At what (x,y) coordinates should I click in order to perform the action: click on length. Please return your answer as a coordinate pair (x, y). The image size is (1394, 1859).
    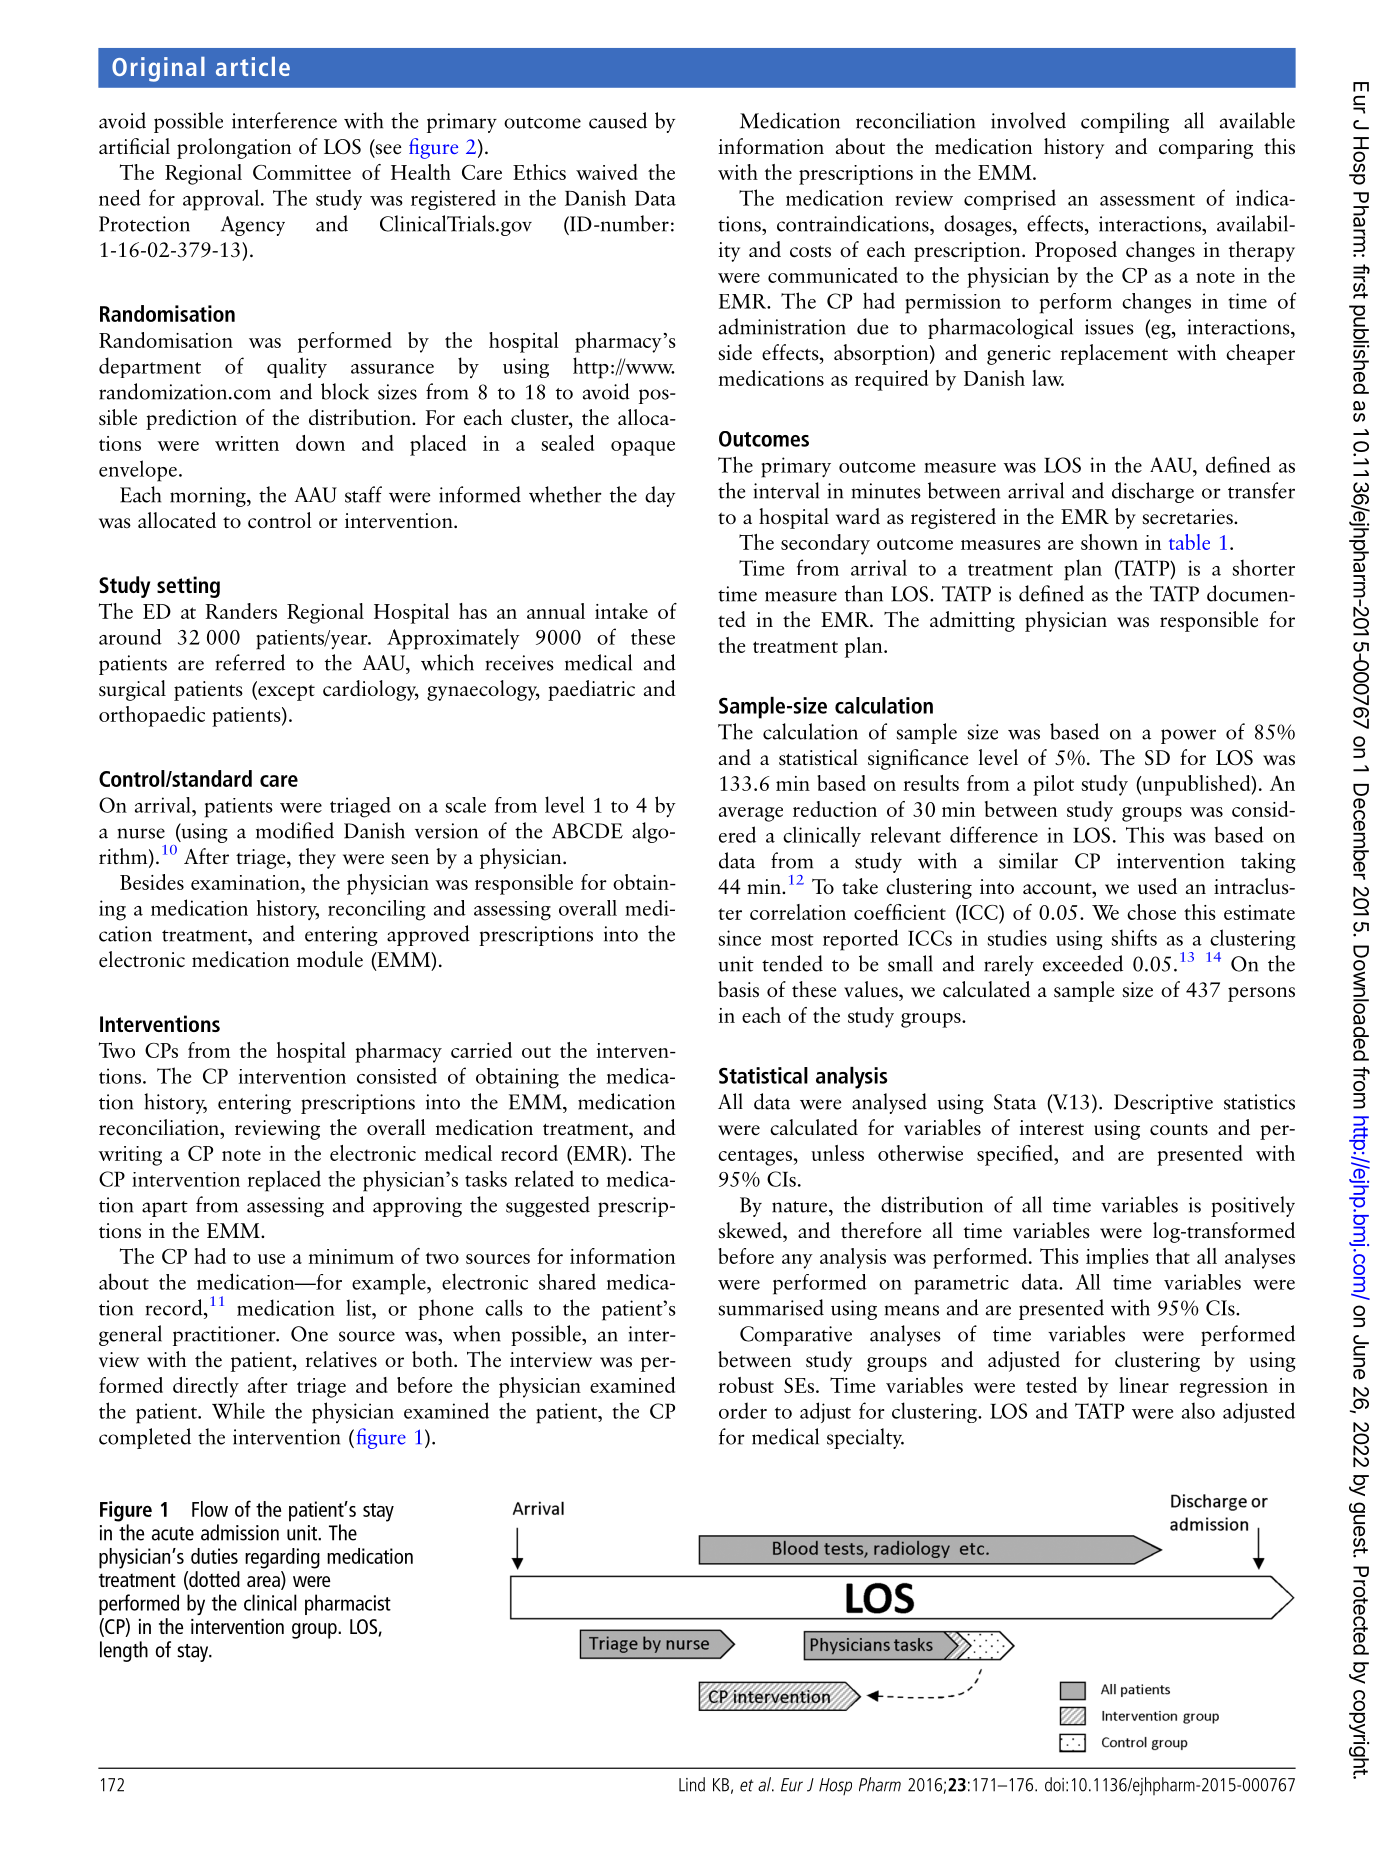
    Looking at the image, I should click on (124, 1651).
